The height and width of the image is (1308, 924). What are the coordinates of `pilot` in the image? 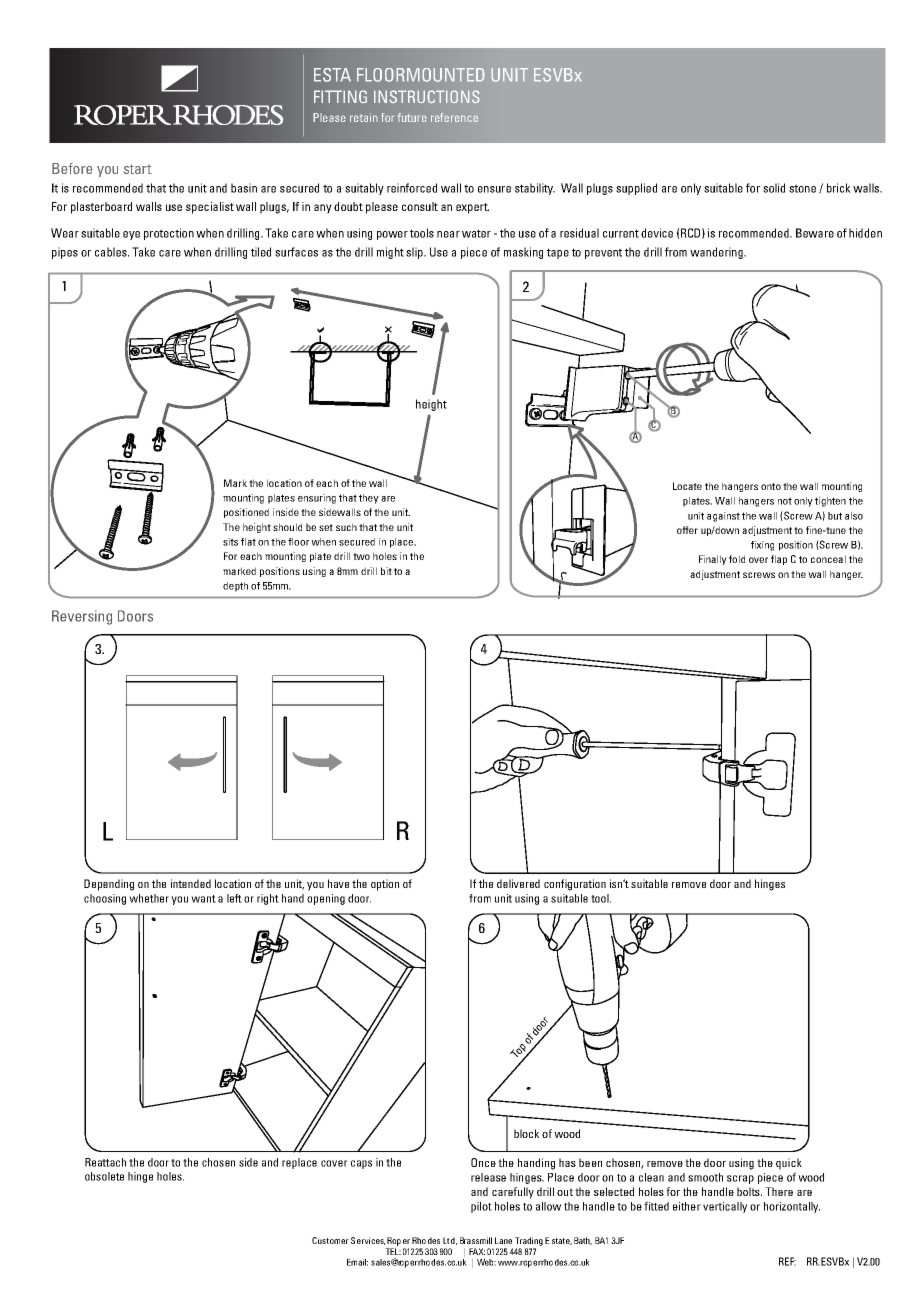 It's located at (481, 1207).
